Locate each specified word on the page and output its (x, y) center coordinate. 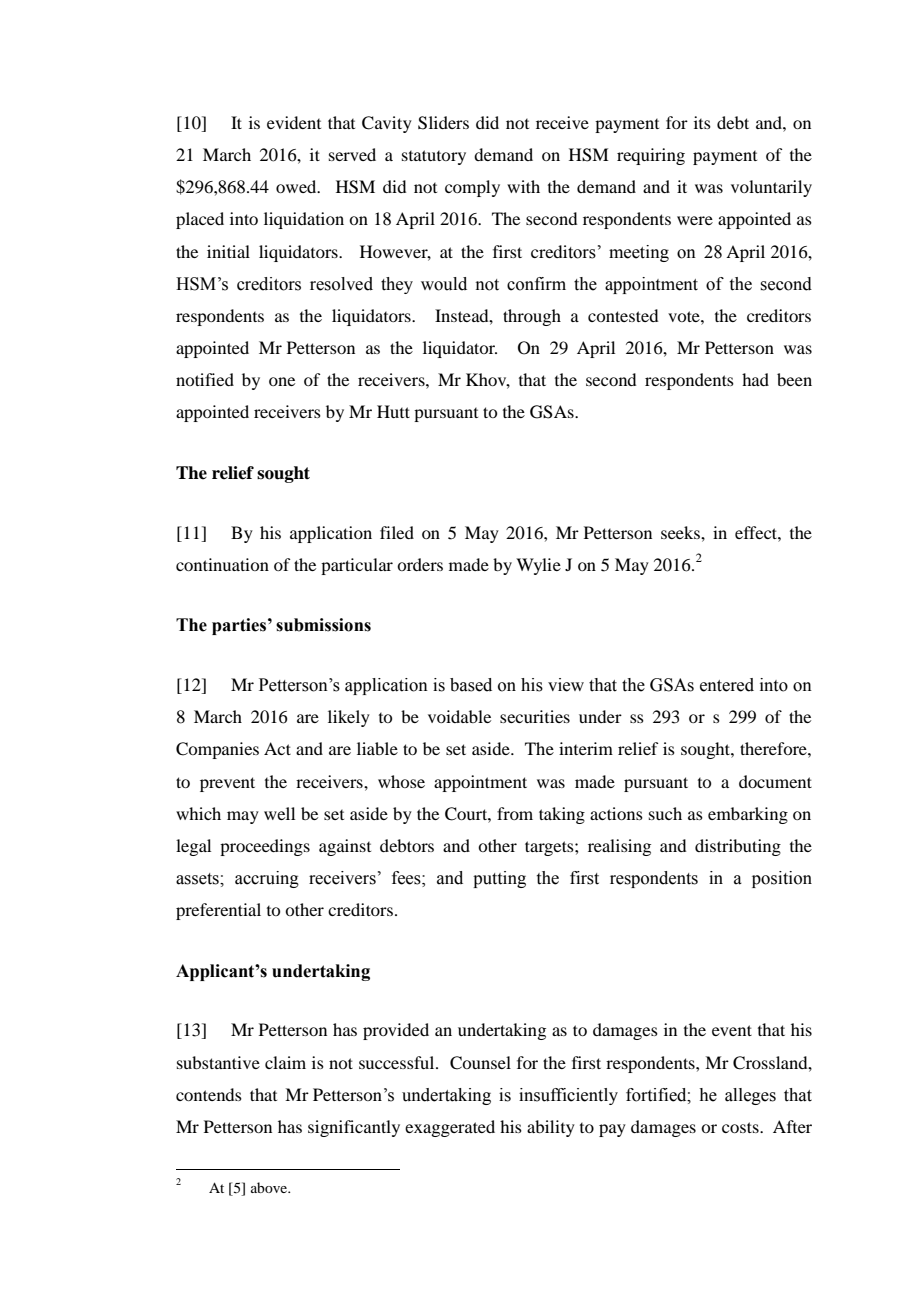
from (515, 813)
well (279, 813)
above (270, 1187)
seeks (681, 532)
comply (472, 188)
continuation (222, 564)
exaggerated (450, 1128)
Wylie (538, 566)
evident (294, 122)
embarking (748, 815)
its (702, 122)
